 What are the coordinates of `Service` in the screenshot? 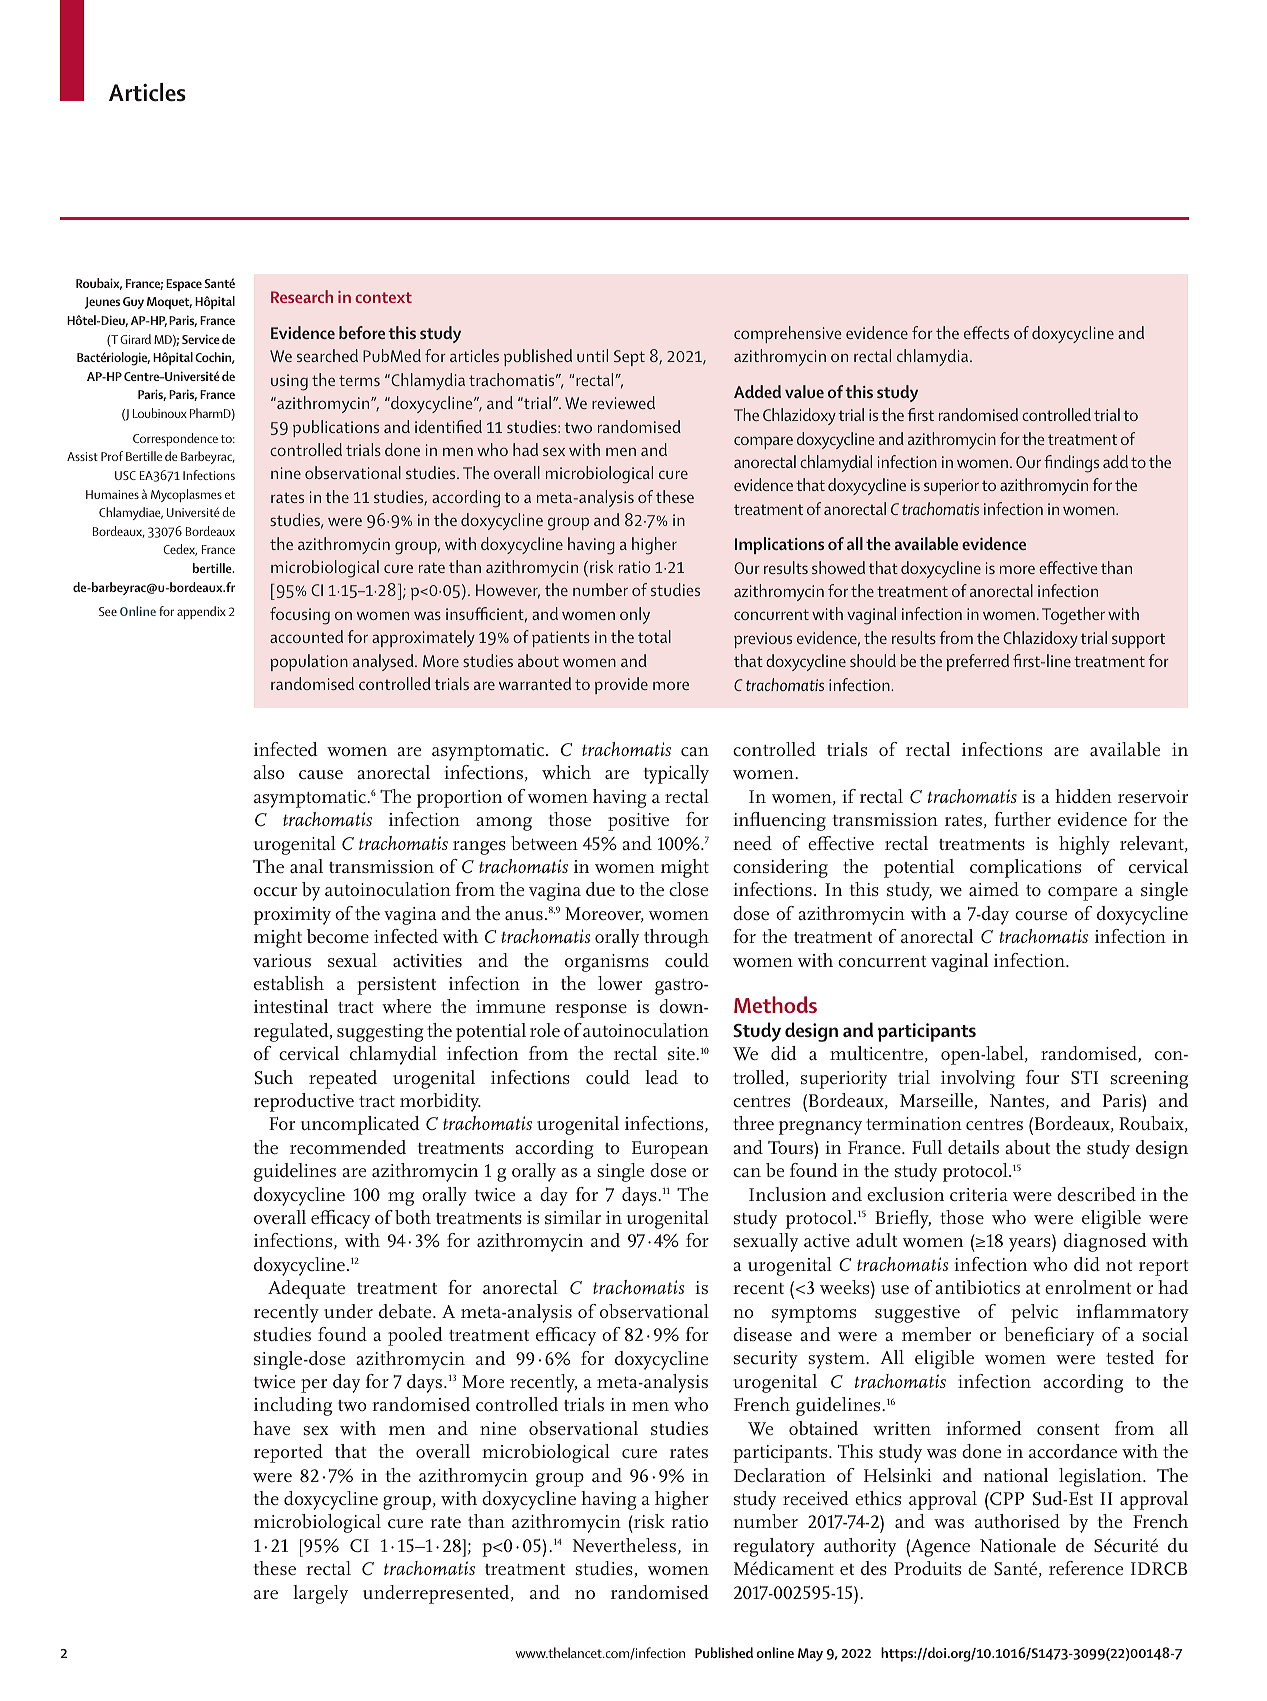 It's located at (201, 339).
